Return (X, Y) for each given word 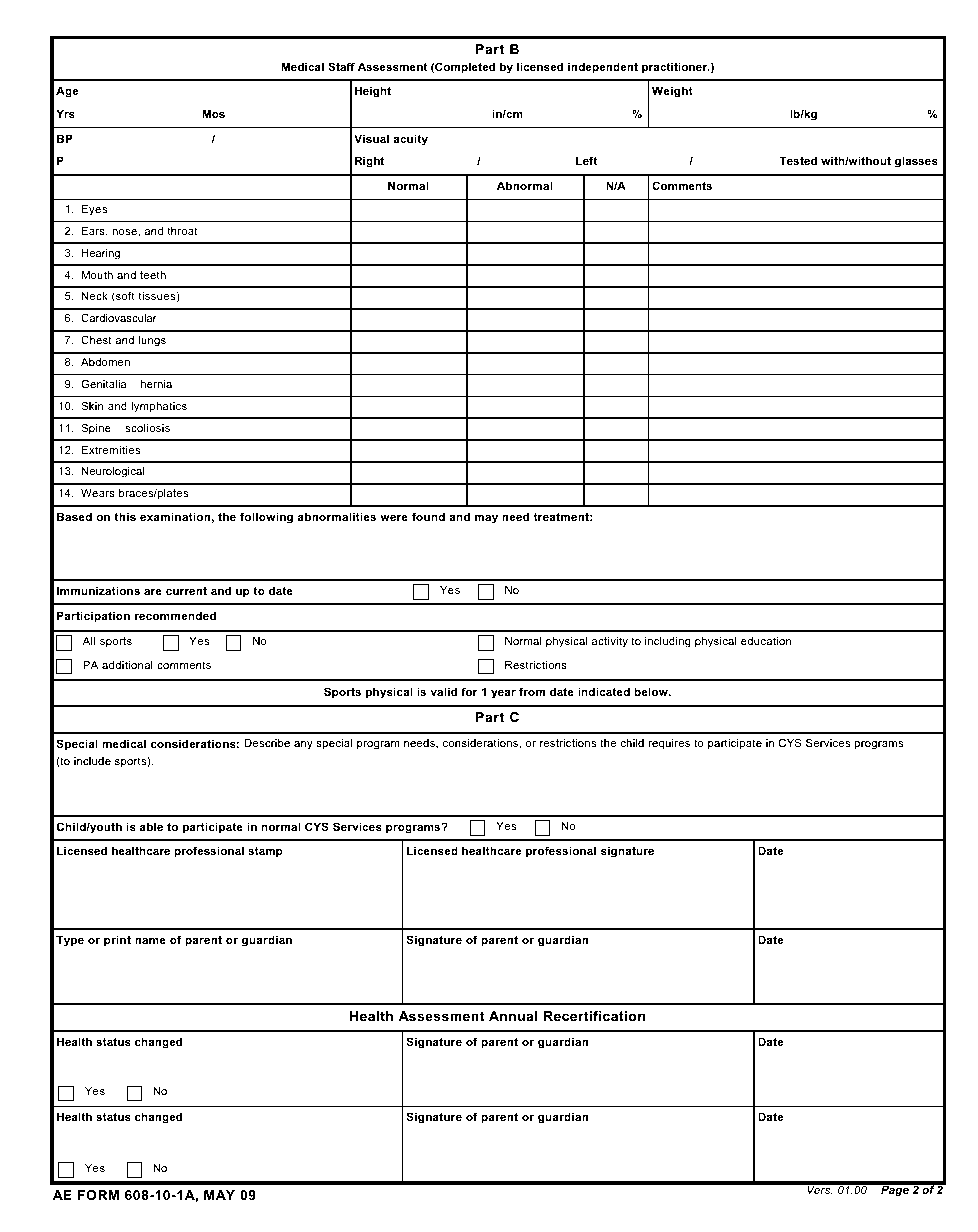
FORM (98, 1195)
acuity (410, 140)
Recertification (594, 1016)
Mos (214, 113)
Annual (513, 1016)
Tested (798, 160)
